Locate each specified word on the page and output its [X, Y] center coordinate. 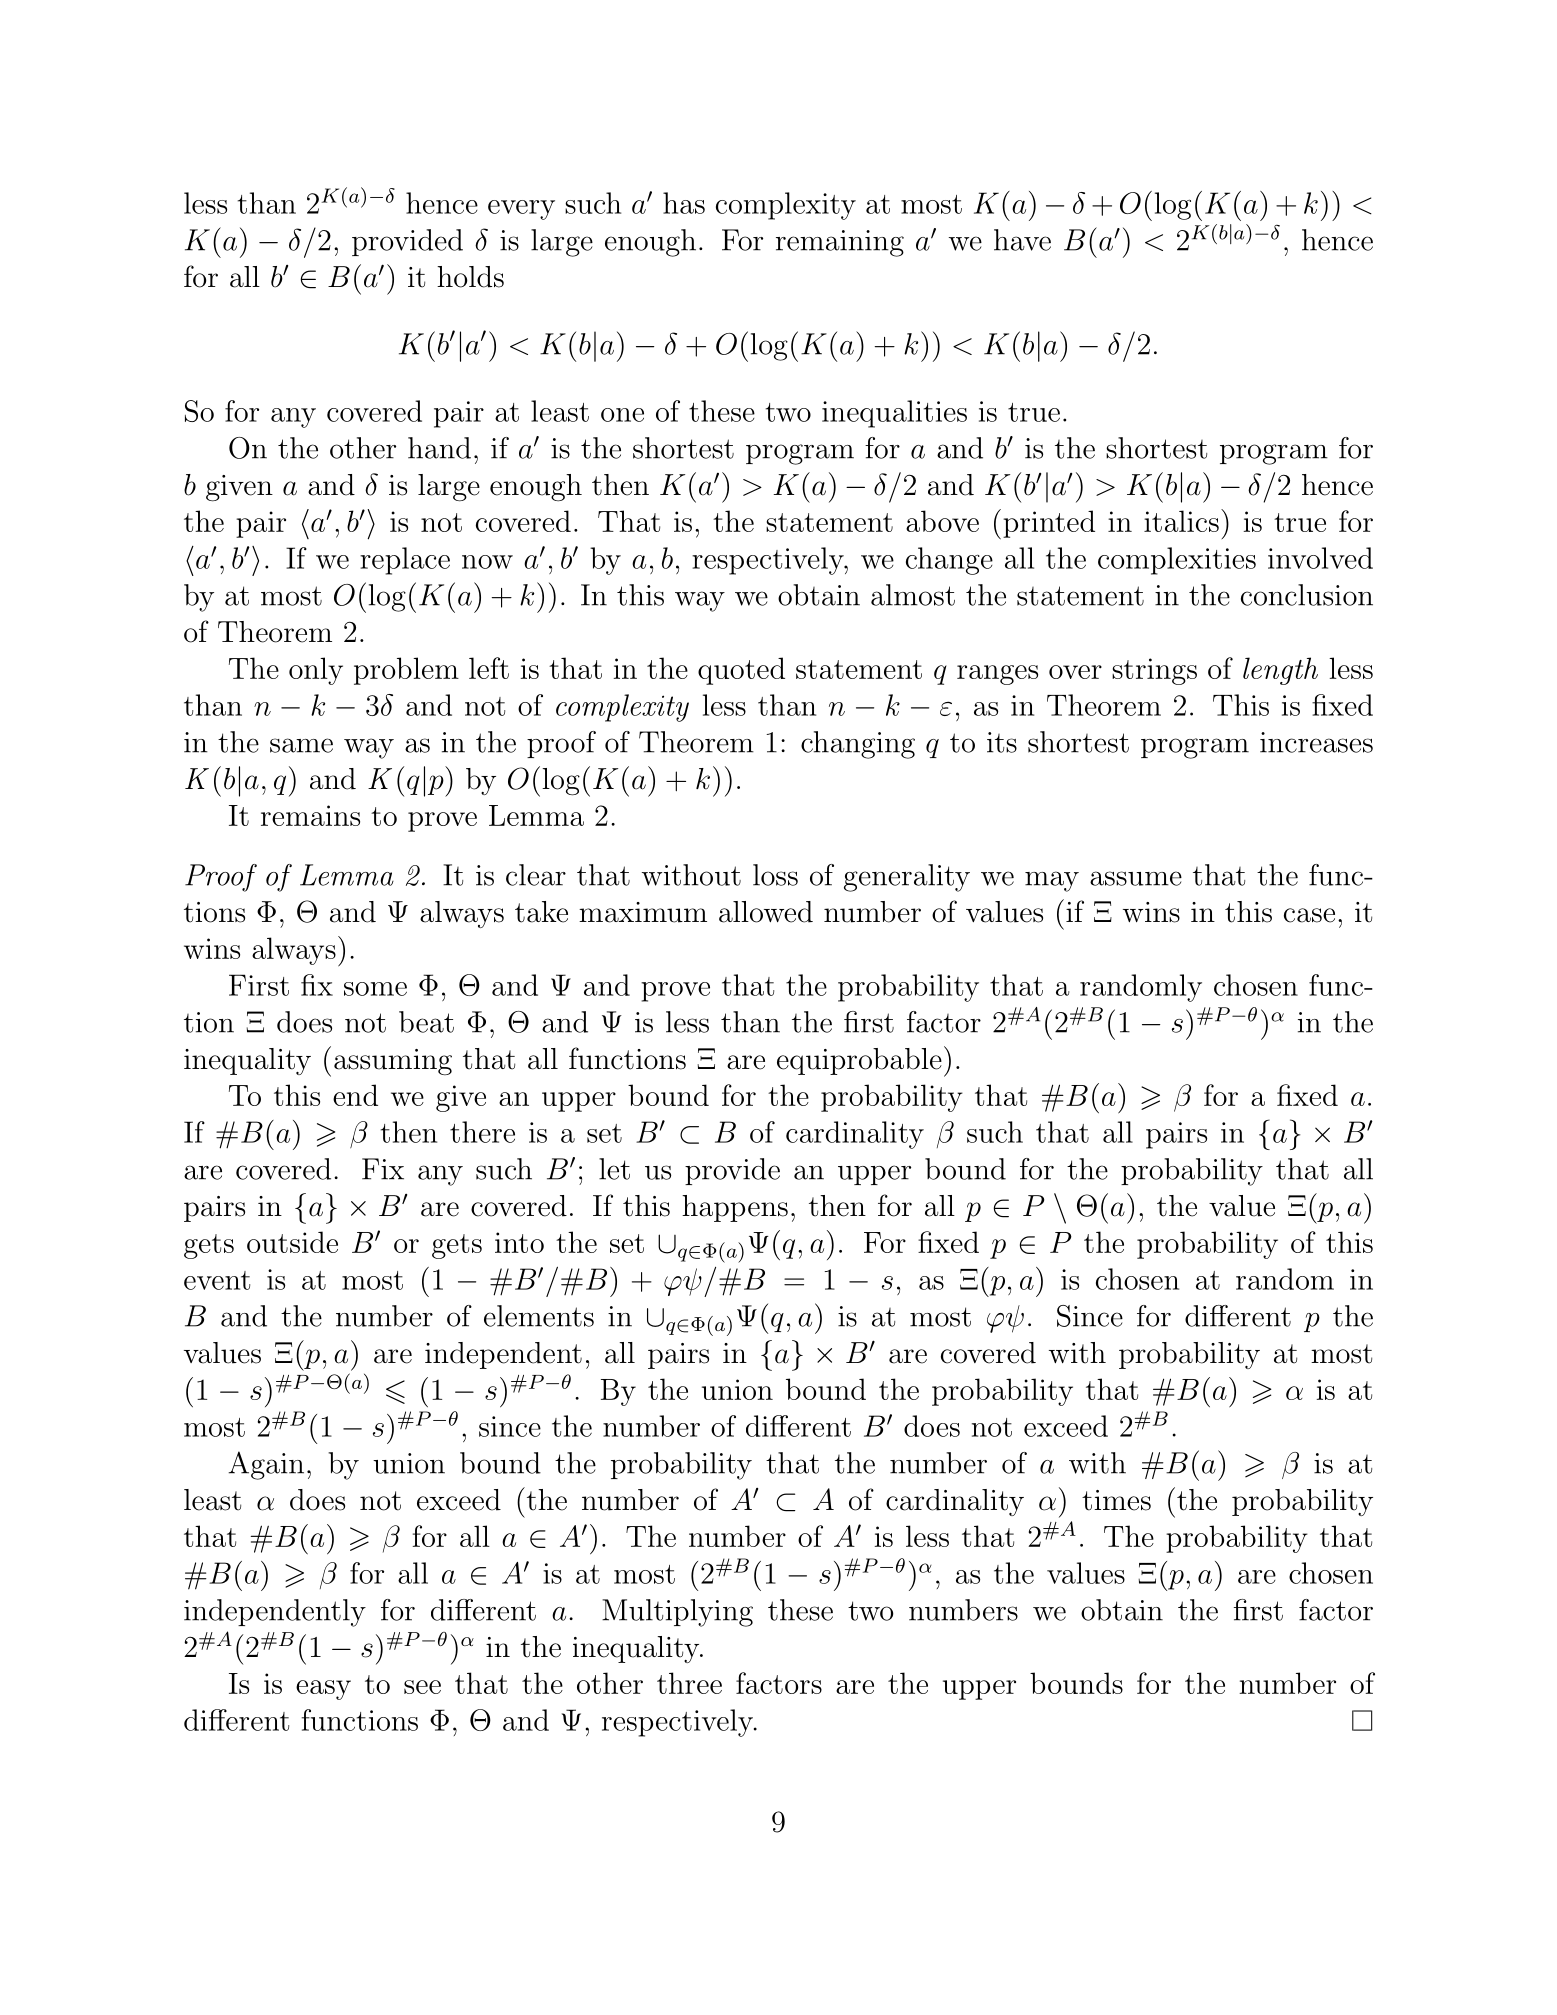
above [942, 521]
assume [1136, 878]
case [1309, 915]
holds [470, 277]
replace [405, 561]
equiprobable [859, 1061]
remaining [840, 243]
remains [310, 815]
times [1116, 1500]
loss [775, 875]
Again [266, 1465]
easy [323, 1690]
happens [735, 1208]
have [1022, 240]
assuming [393, 1062]
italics [1181, 521]
